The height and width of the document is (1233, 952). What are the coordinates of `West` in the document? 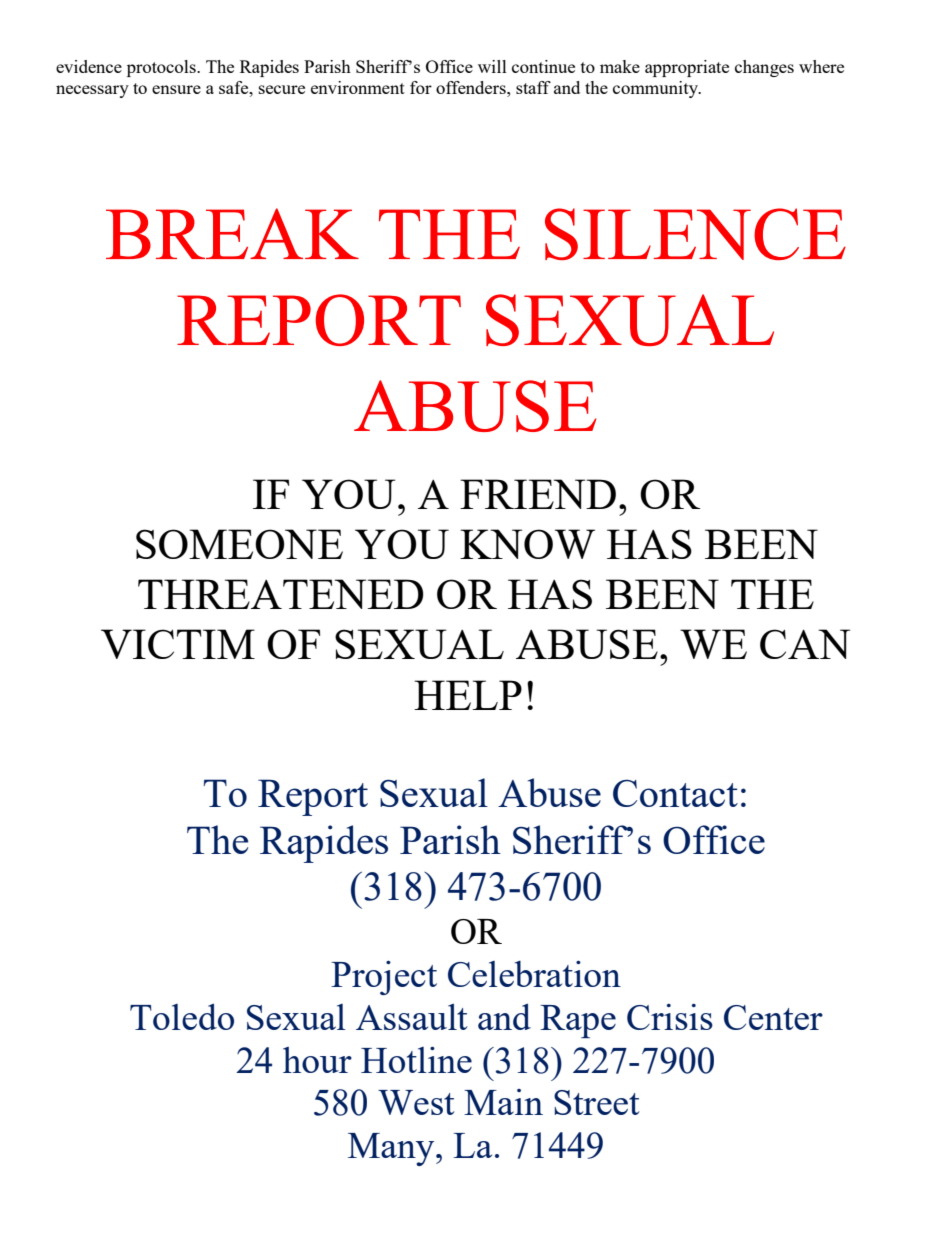 It's located at (416, 1102).
